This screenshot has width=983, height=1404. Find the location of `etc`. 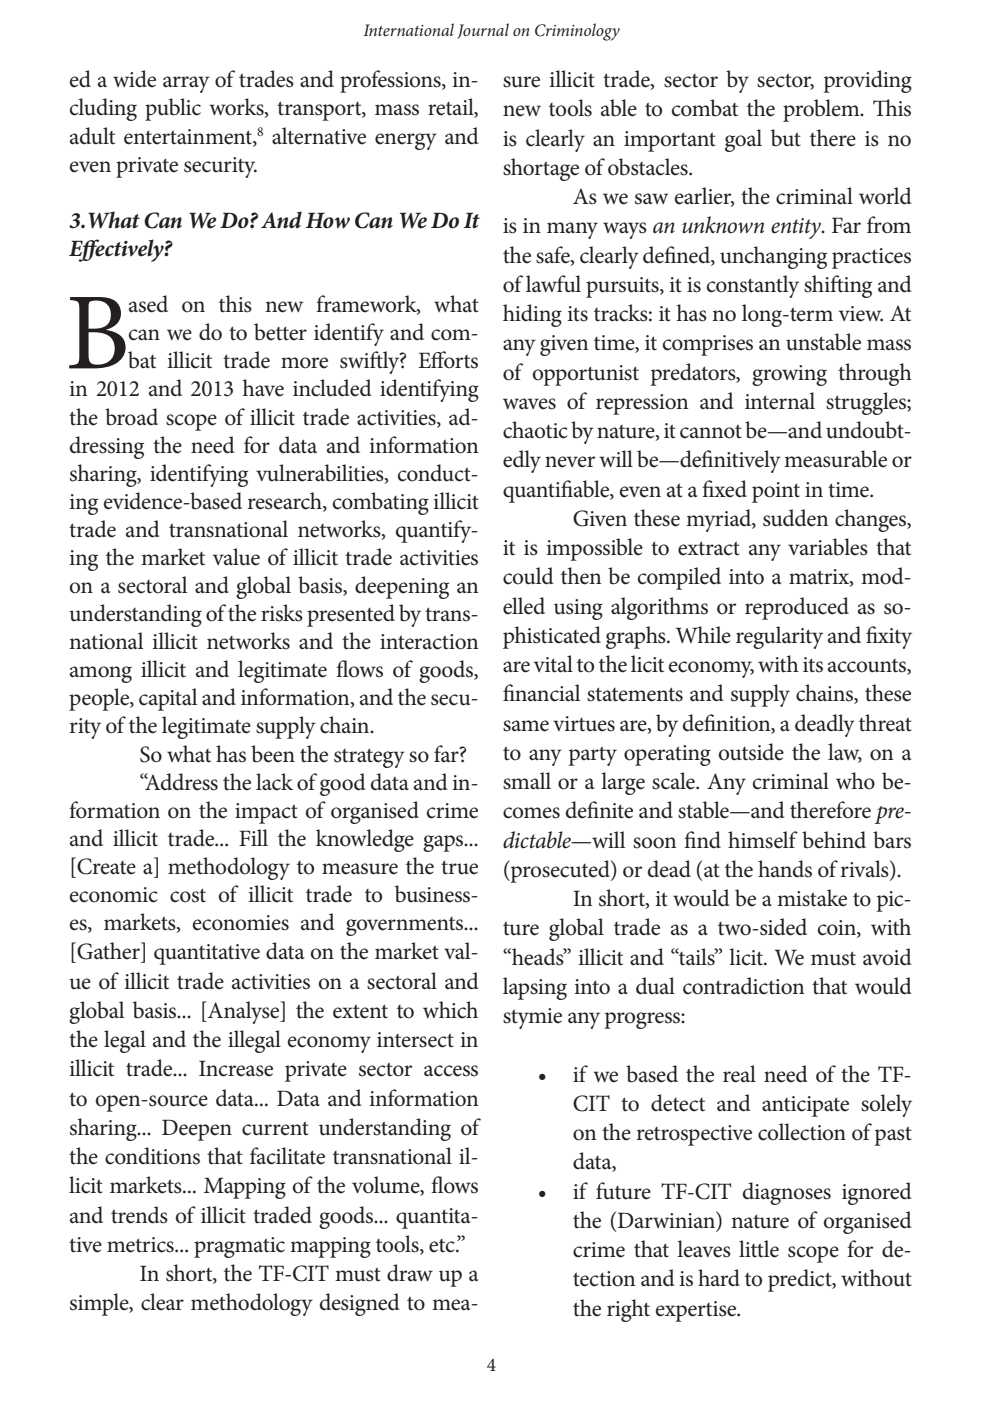

etc is located at coordinates (443, 1246).
